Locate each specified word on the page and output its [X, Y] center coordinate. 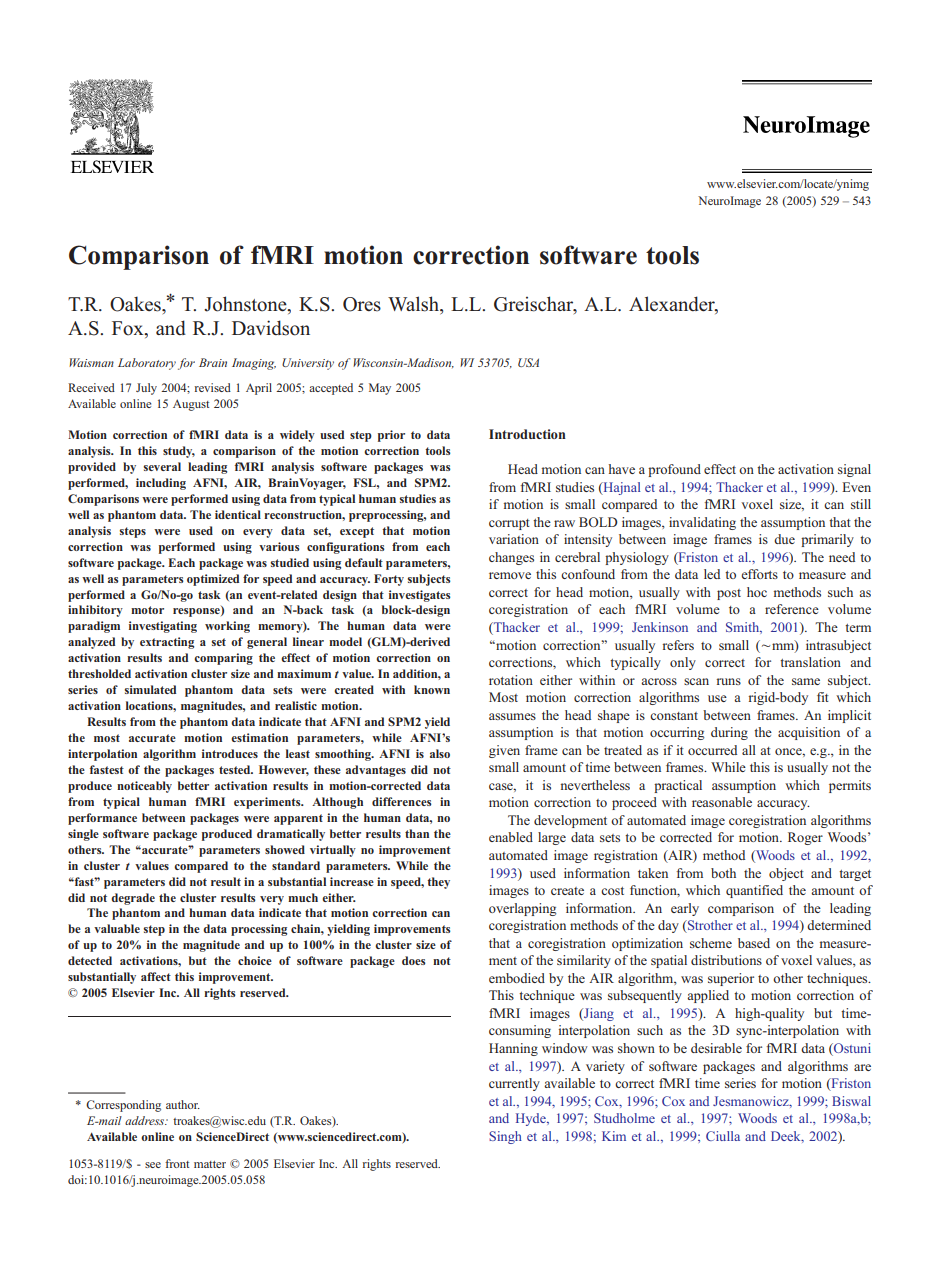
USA [528, 362]
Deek [787, 1137]
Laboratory [147, 364]
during [729, 733]
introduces [230, 753]
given [504, 751]
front [177, 1163]
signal [854, 470]
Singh [505, 1137]
